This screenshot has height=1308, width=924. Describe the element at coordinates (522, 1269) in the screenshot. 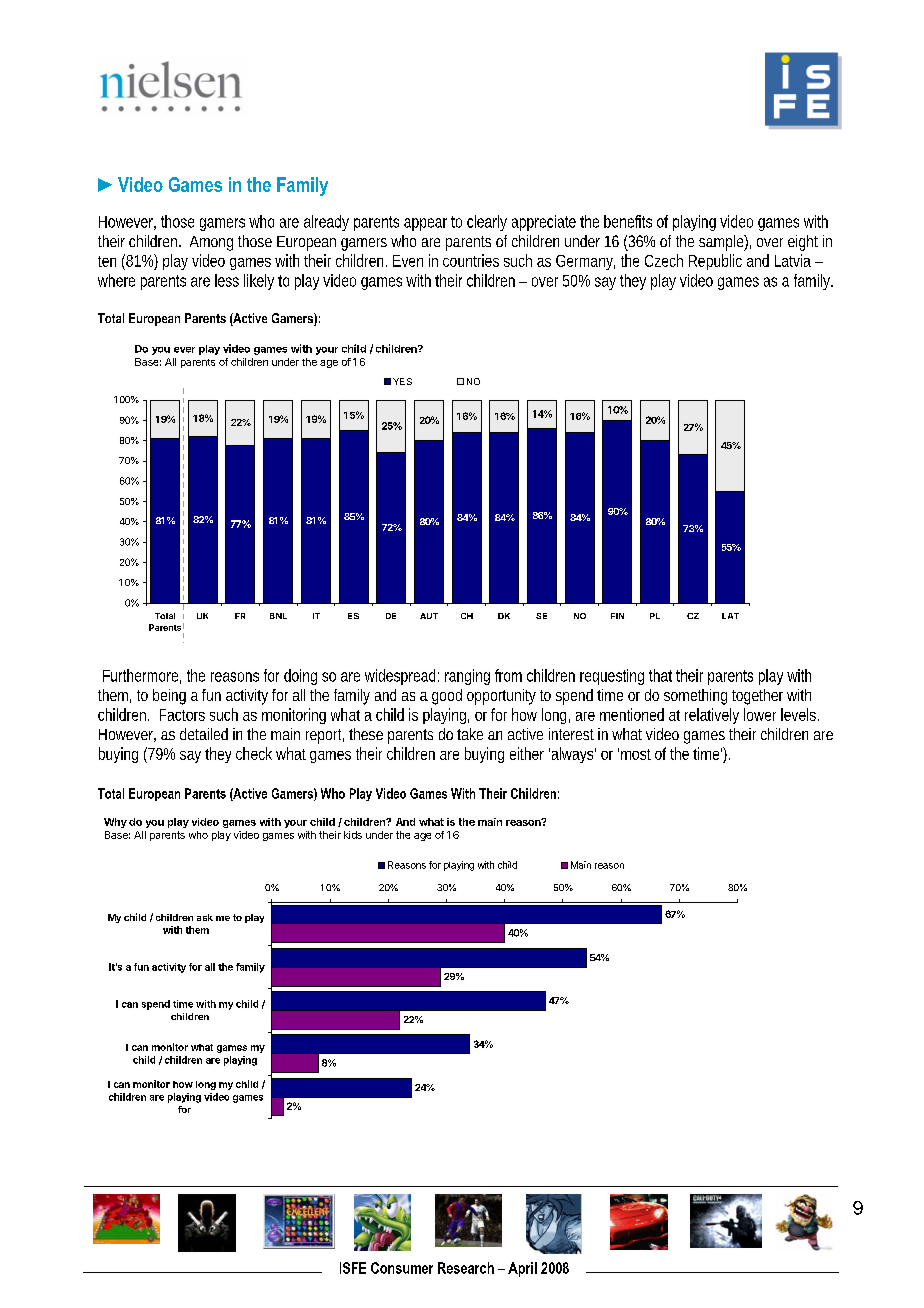

I see `April` at that location.
